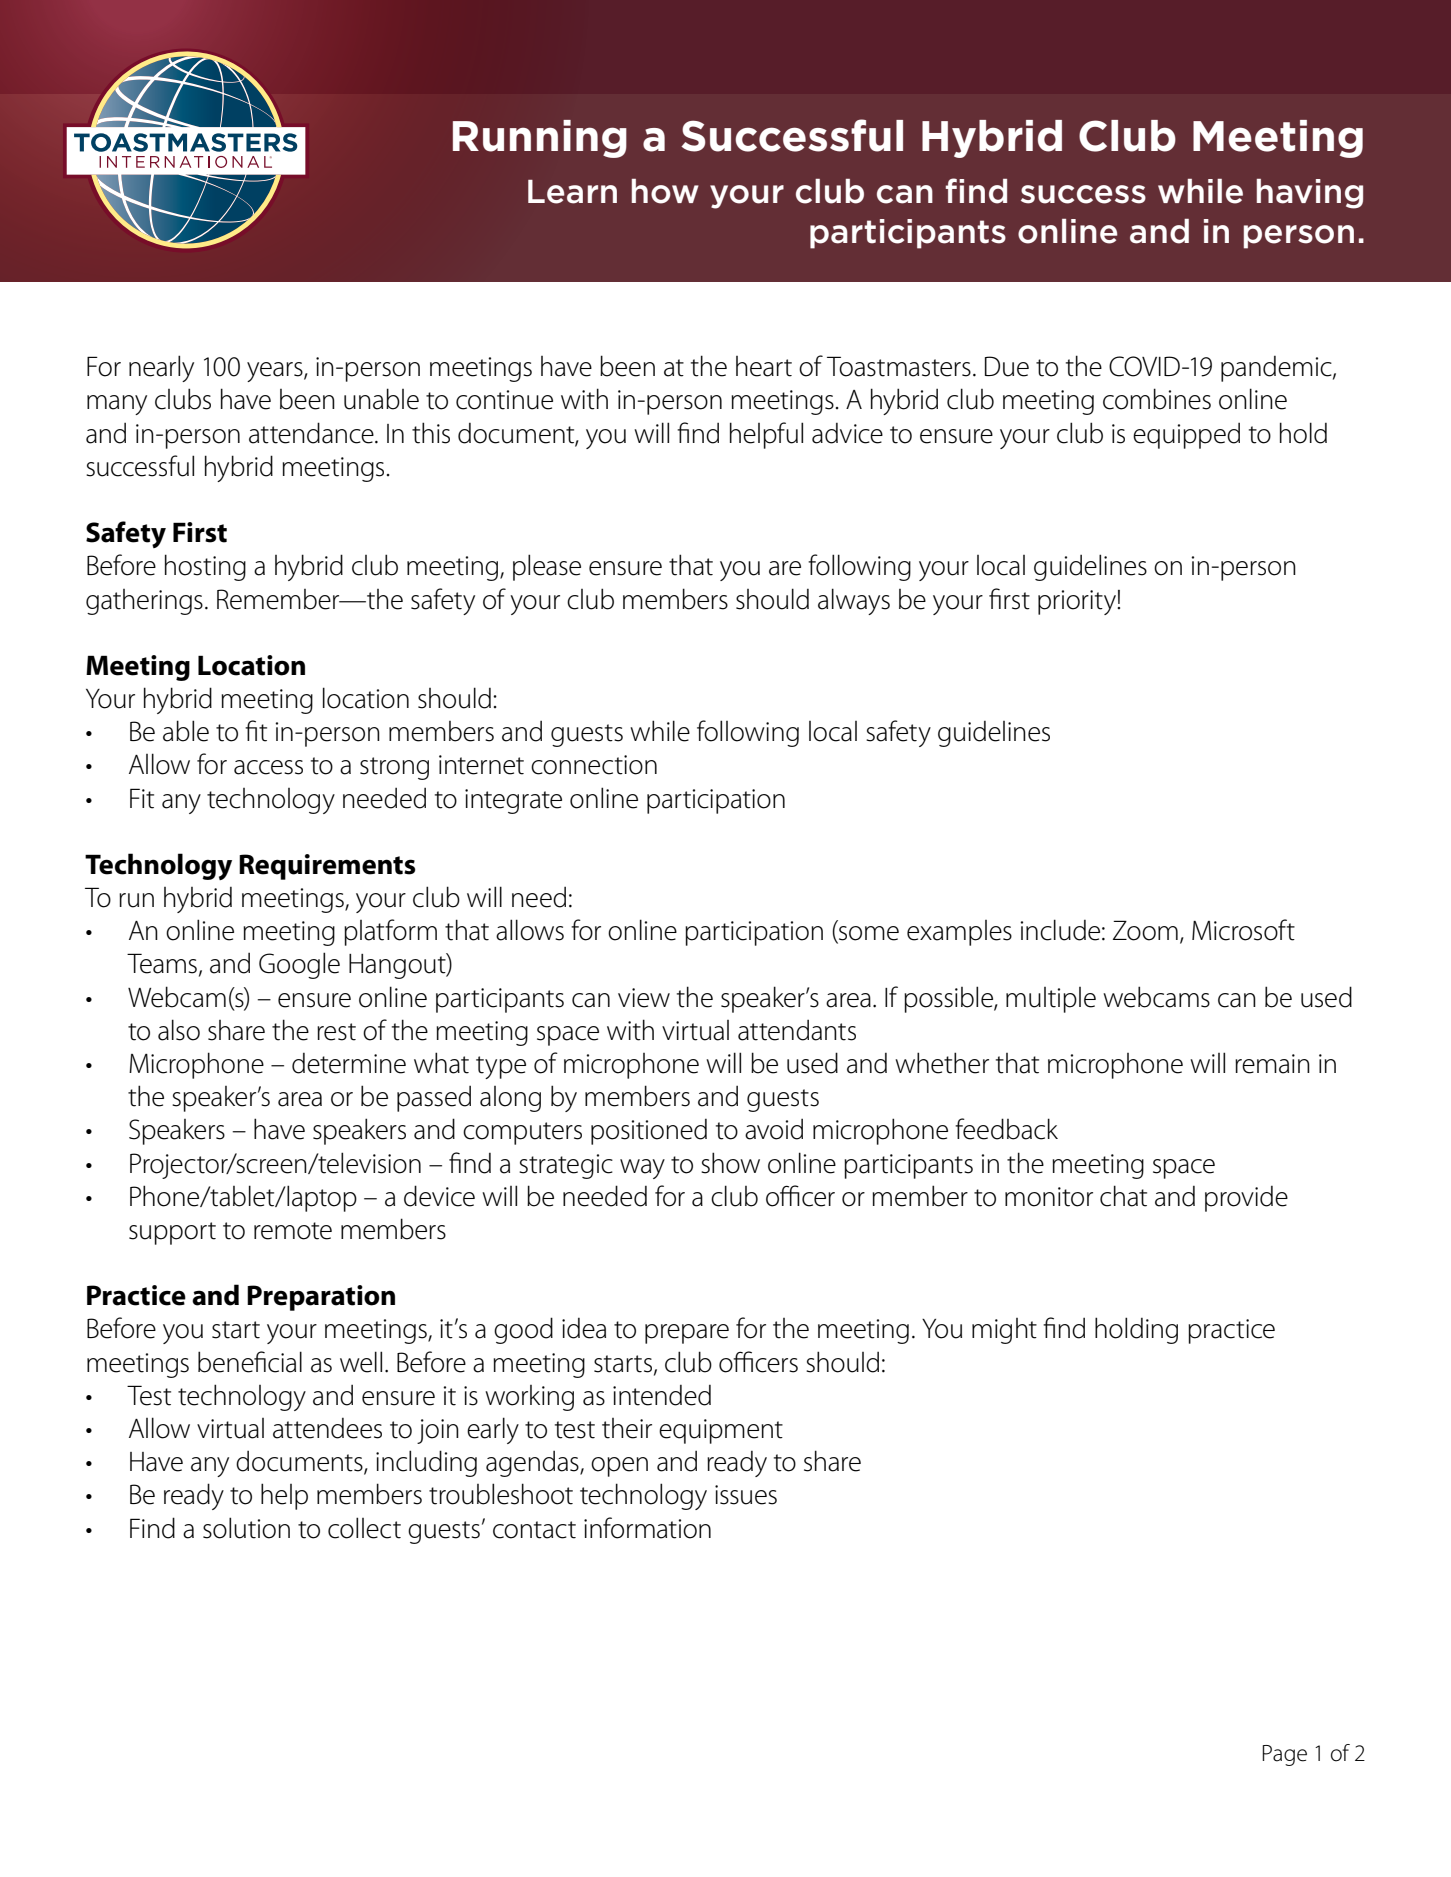  What do you see at coordinates (647, 1528) in the screenshot?
I see `information` at bounding box center [647, 1528].
